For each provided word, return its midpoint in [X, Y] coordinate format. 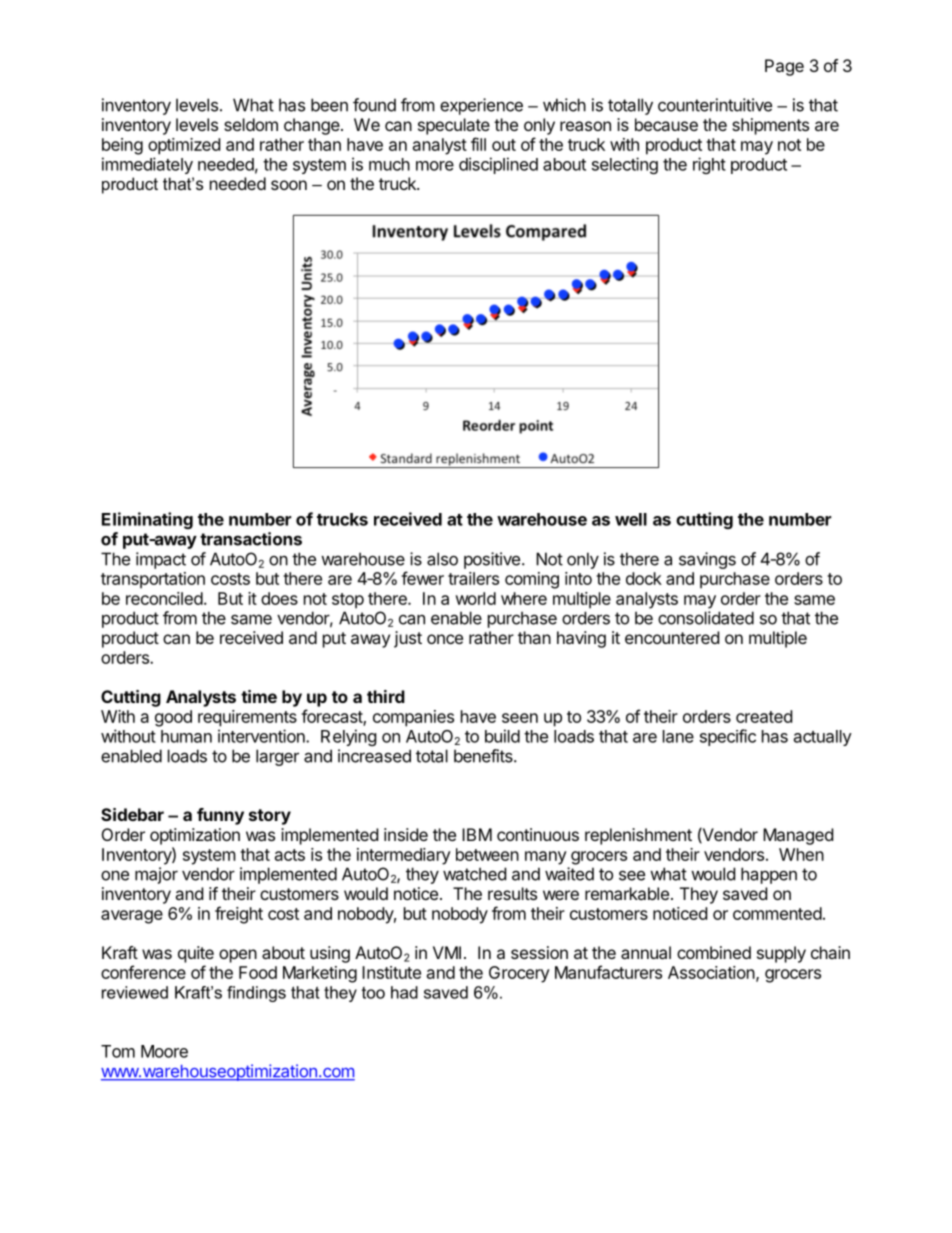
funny [220, 816]
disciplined [498, 165]
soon [289, 185]
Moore [164, 1051]
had [404, 992]
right [709, 165]
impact [161, 560]
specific [728, 737]
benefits [484, 756]
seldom [251, 124]
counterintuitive [715, 105]
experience [481, 106]
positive [492, 560]
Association [711, 972]
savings [707, 560]
